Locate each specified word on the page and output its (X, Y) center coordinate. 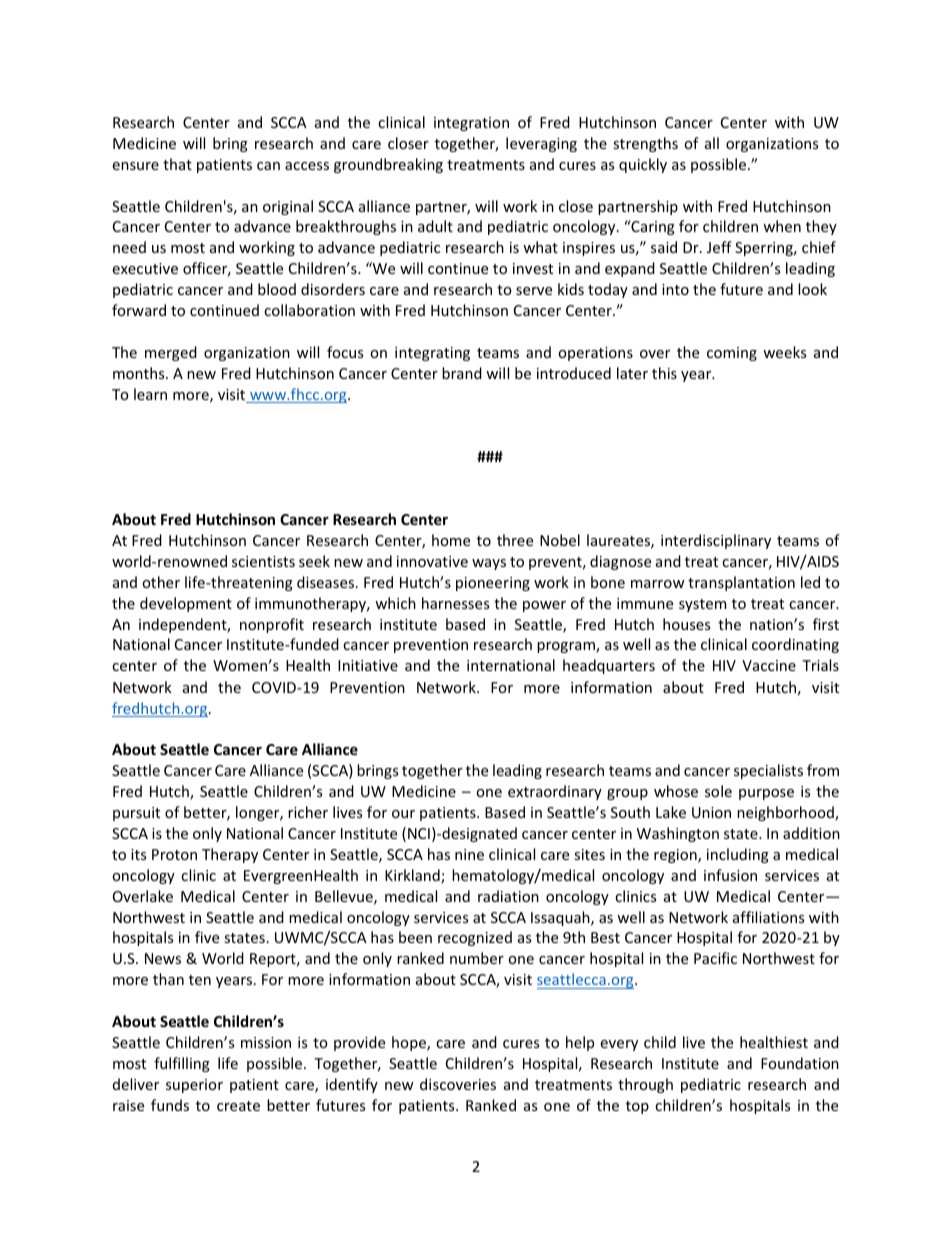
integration (471, 124)
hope (410, 1043)
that (177, 164)
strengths (645, 144)
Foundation (800, 1063)
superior (194, 1086)
